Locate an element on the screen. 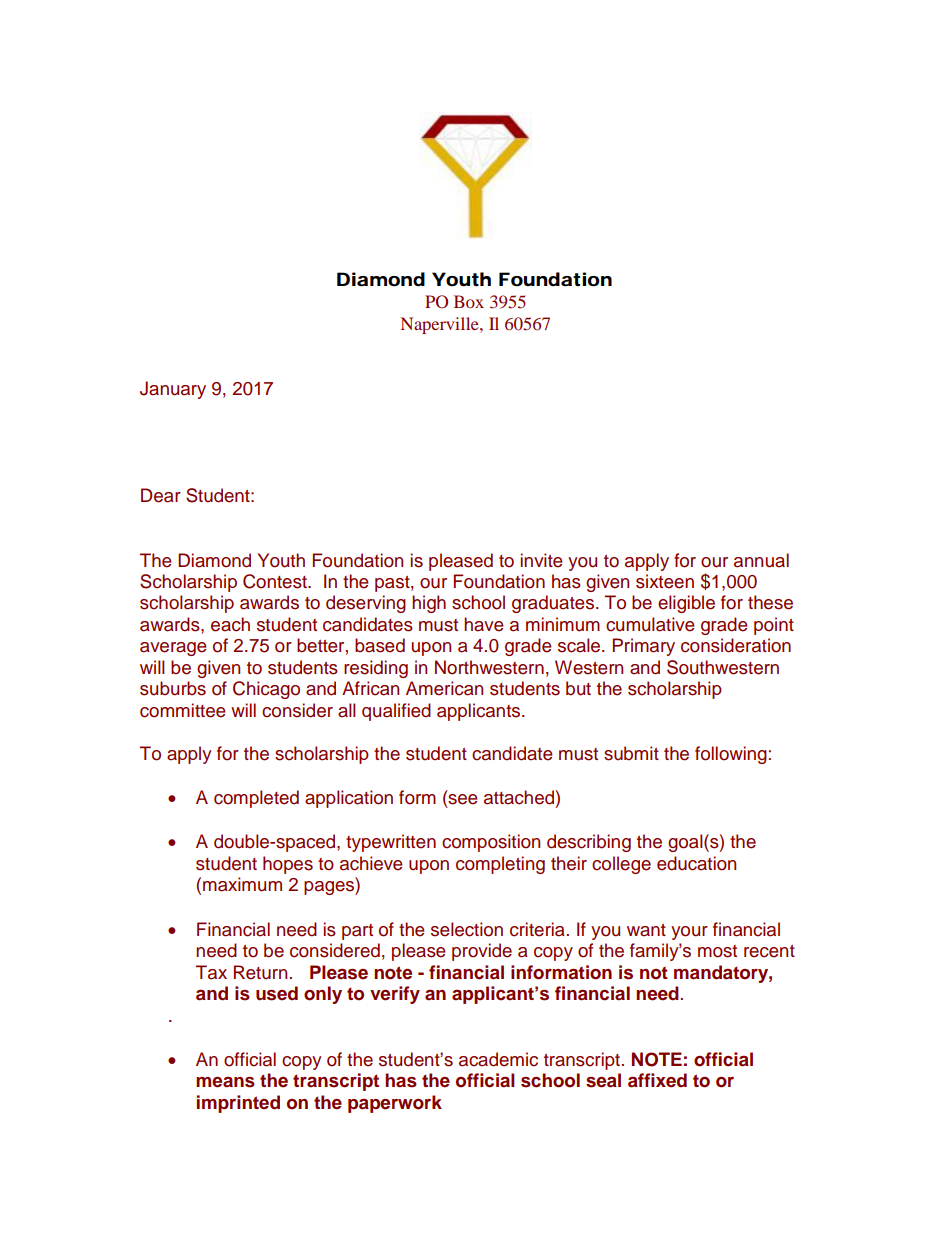 The image size is (952, 1233). academic is located at coordinates (498, 1059).
